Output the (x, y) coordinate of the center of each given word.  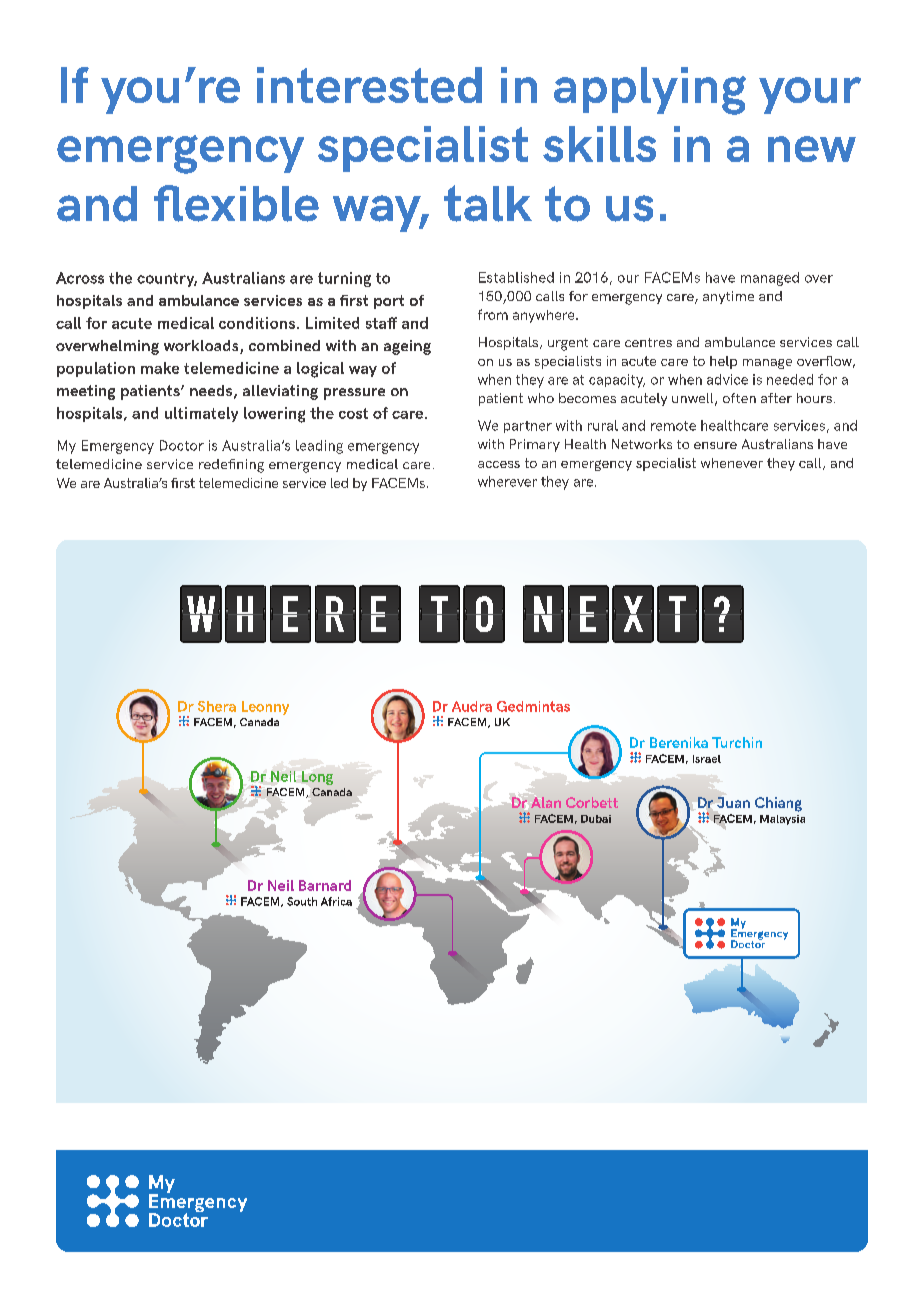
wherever (507, 481)
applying (650, 91)
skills (599, 144)
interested (369, 85)
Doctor (182, 445)
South (302, 901)
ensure (715, 445)
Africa (336, 901)
